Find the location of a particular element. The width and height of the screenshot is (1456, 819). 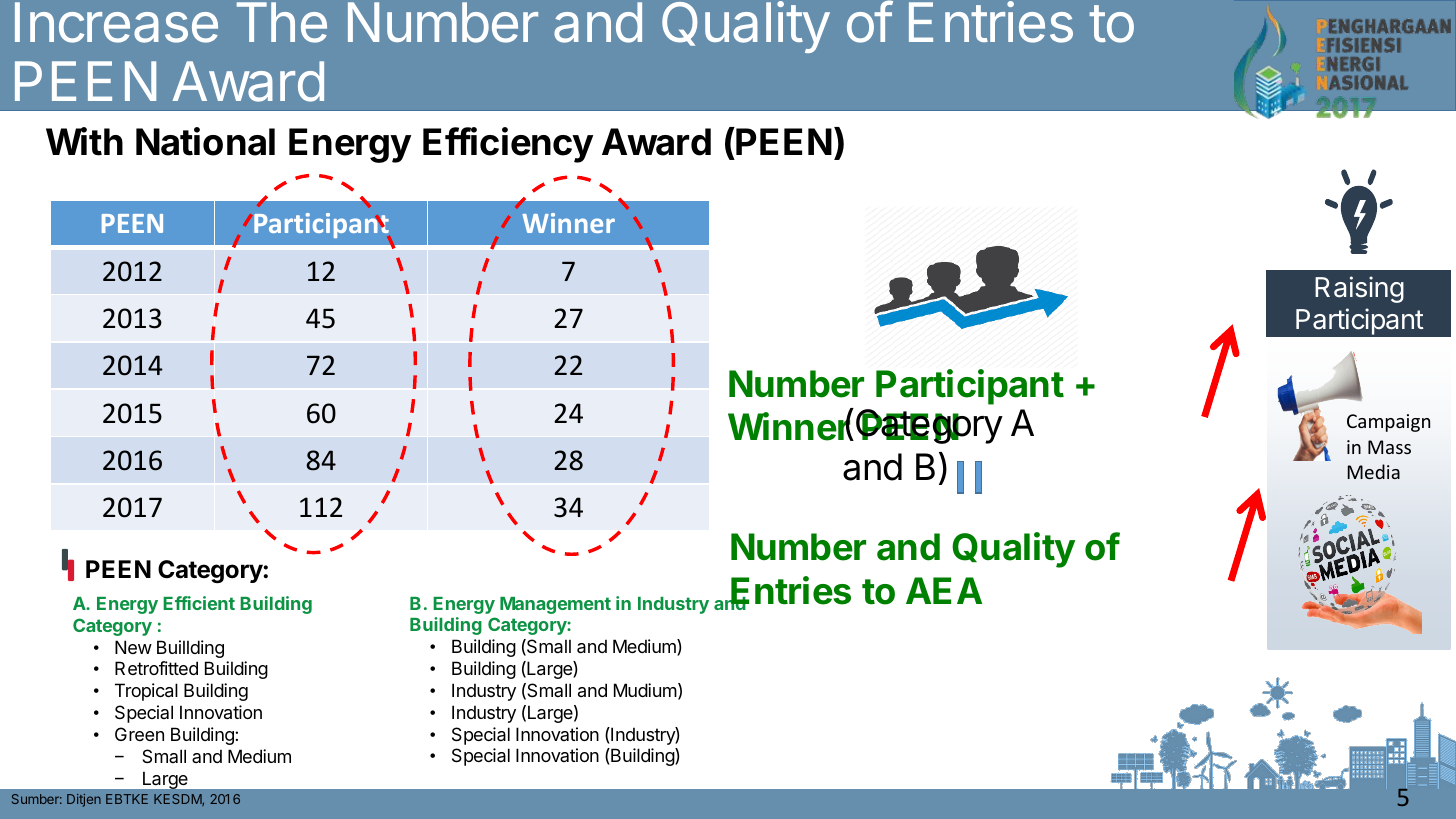

Efficiency is located at coordinates (508, 145).
